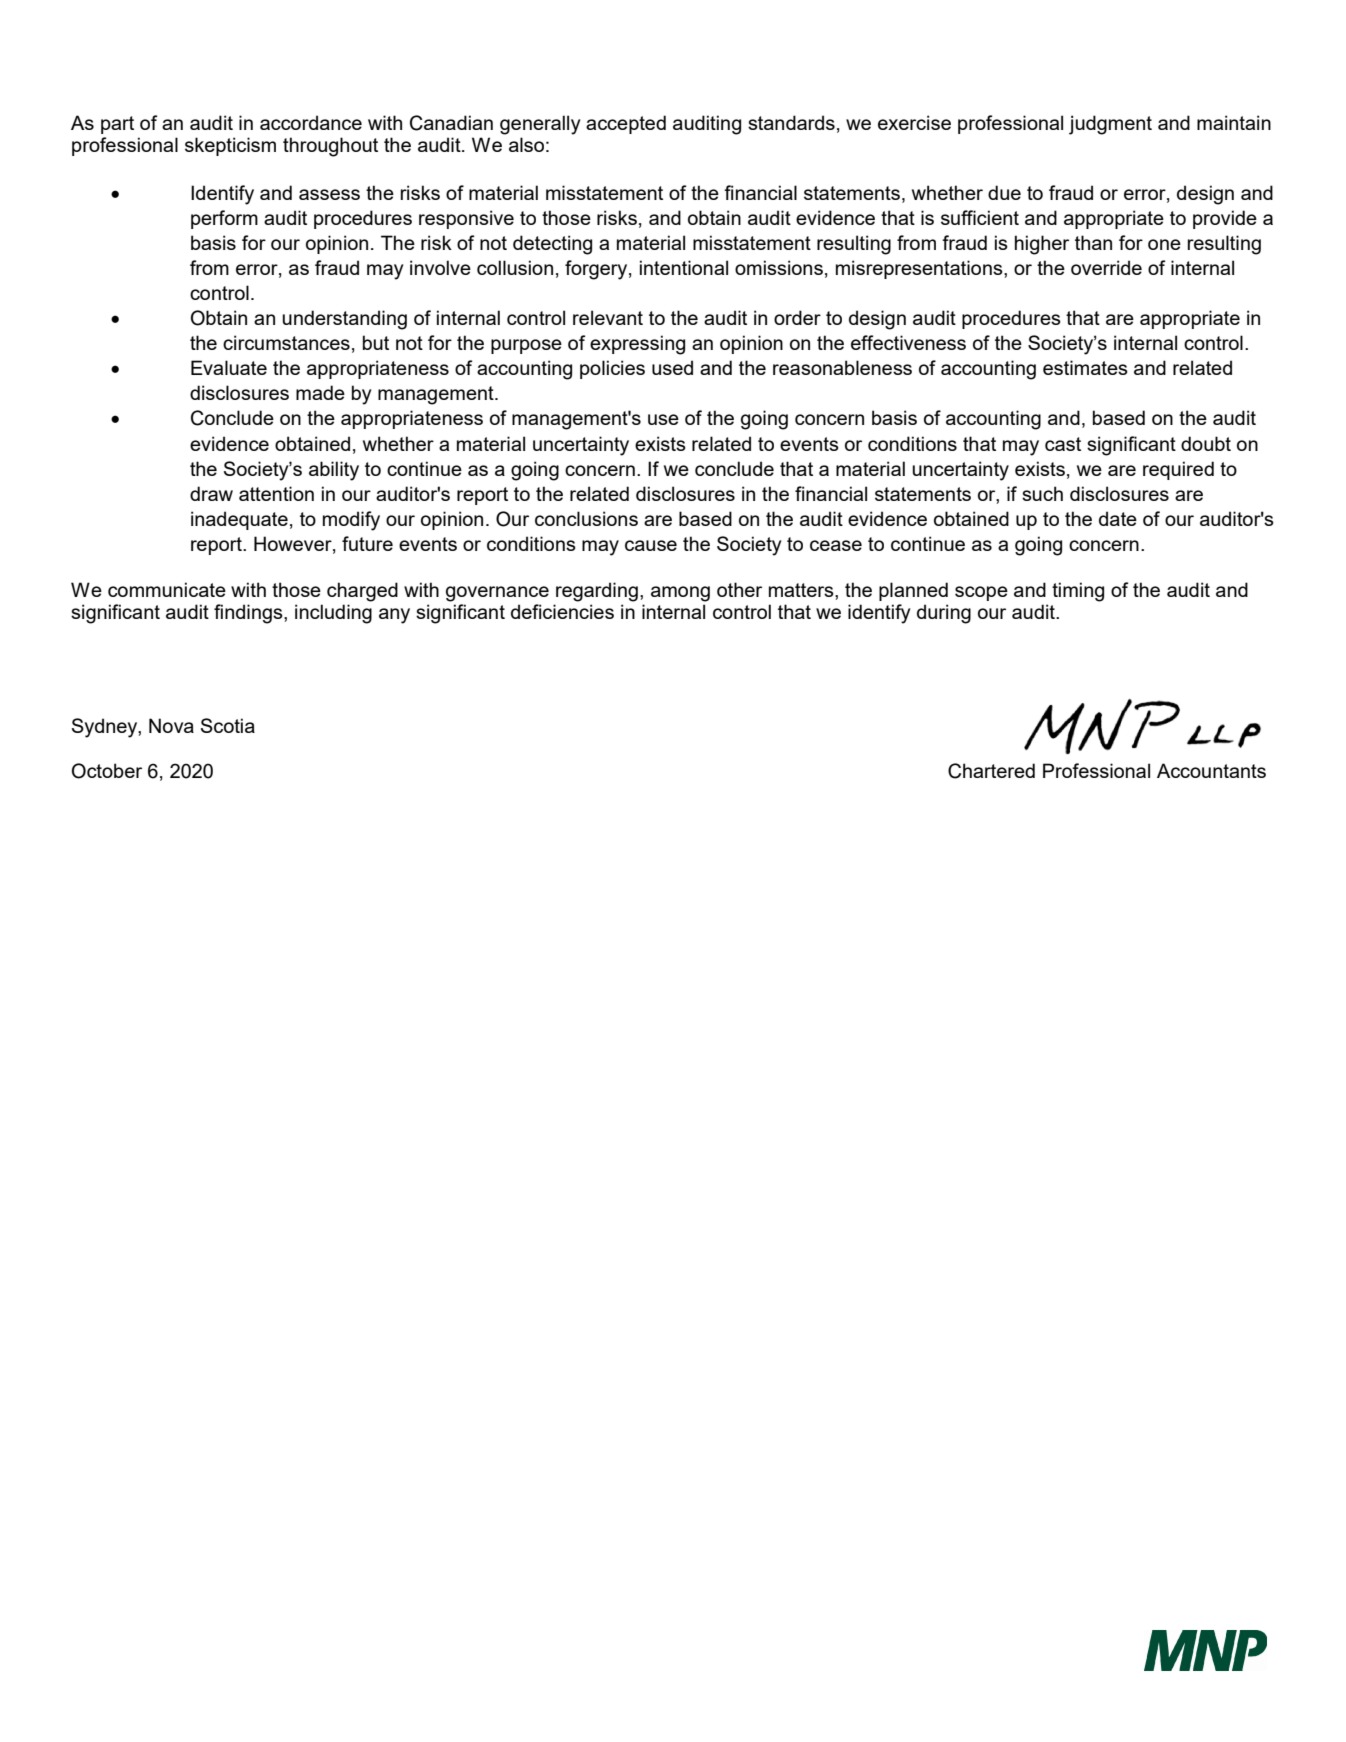 The image size is (1346, 1742). Describe the element at coordinates (684, 267) in the screenshot. I see `intentional` at that location.
